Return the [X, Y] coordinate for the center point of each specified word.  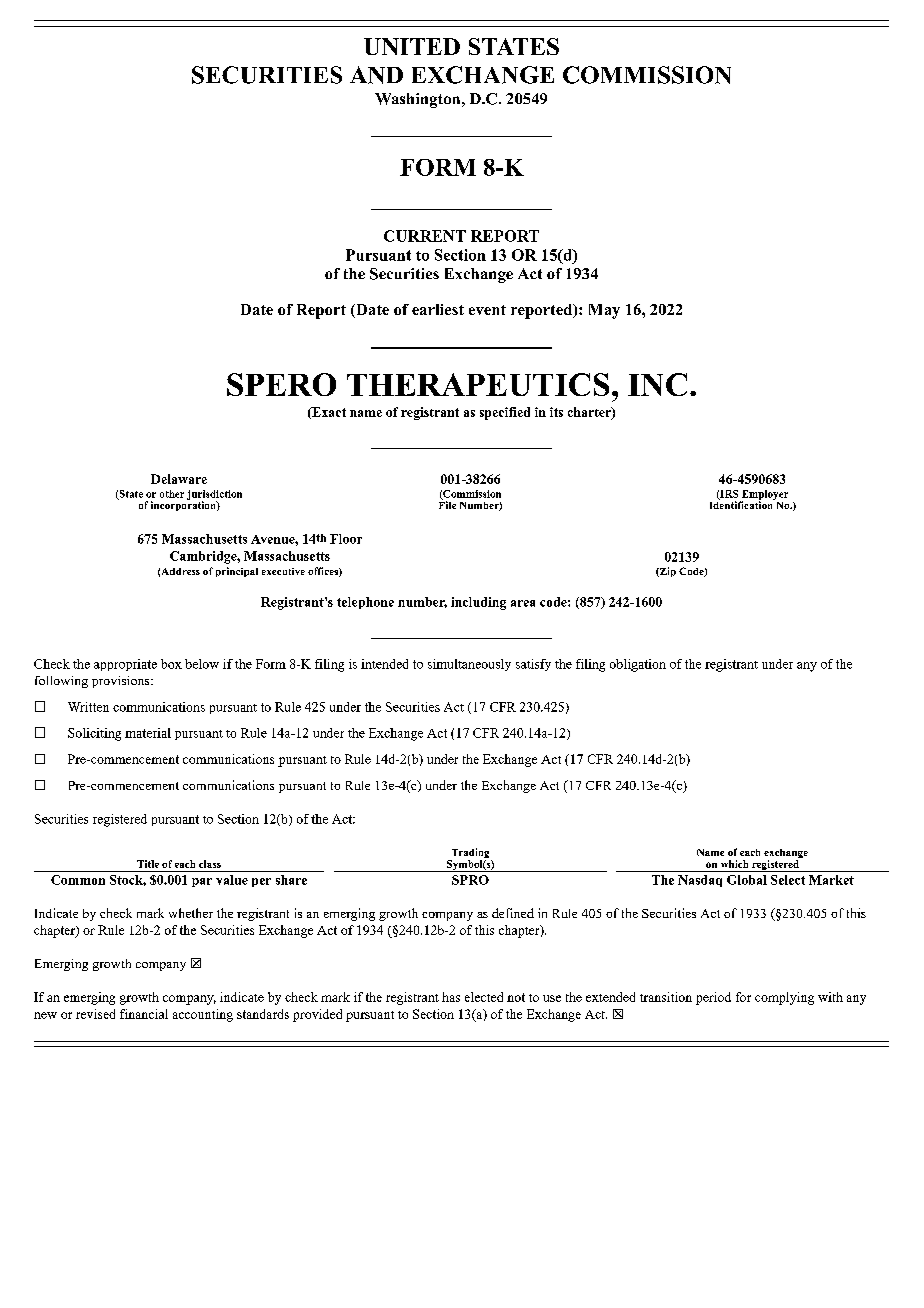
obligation [638, 665]
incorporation [184, 505]
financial [144, 1014]
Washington [419, 100]
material [148, 733]
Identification [742, 504]
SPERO [281, 384]
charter [590, 413]
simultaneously [469, 665]
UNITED [412, 46]
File [447, 504]
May [604, 311]
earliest [438, 309]
